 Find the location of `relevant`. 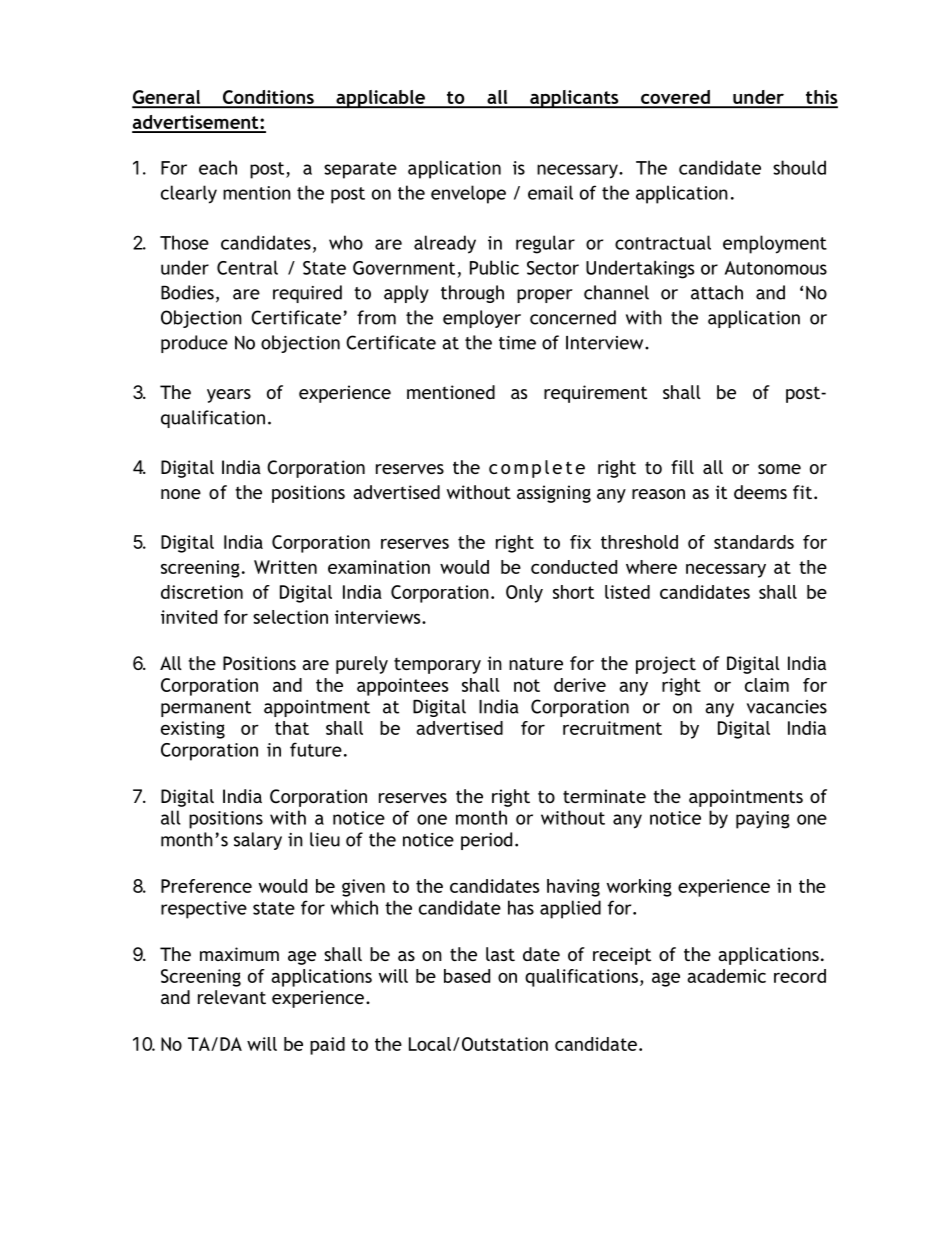

relevant is located at coordinates (232, 997).
